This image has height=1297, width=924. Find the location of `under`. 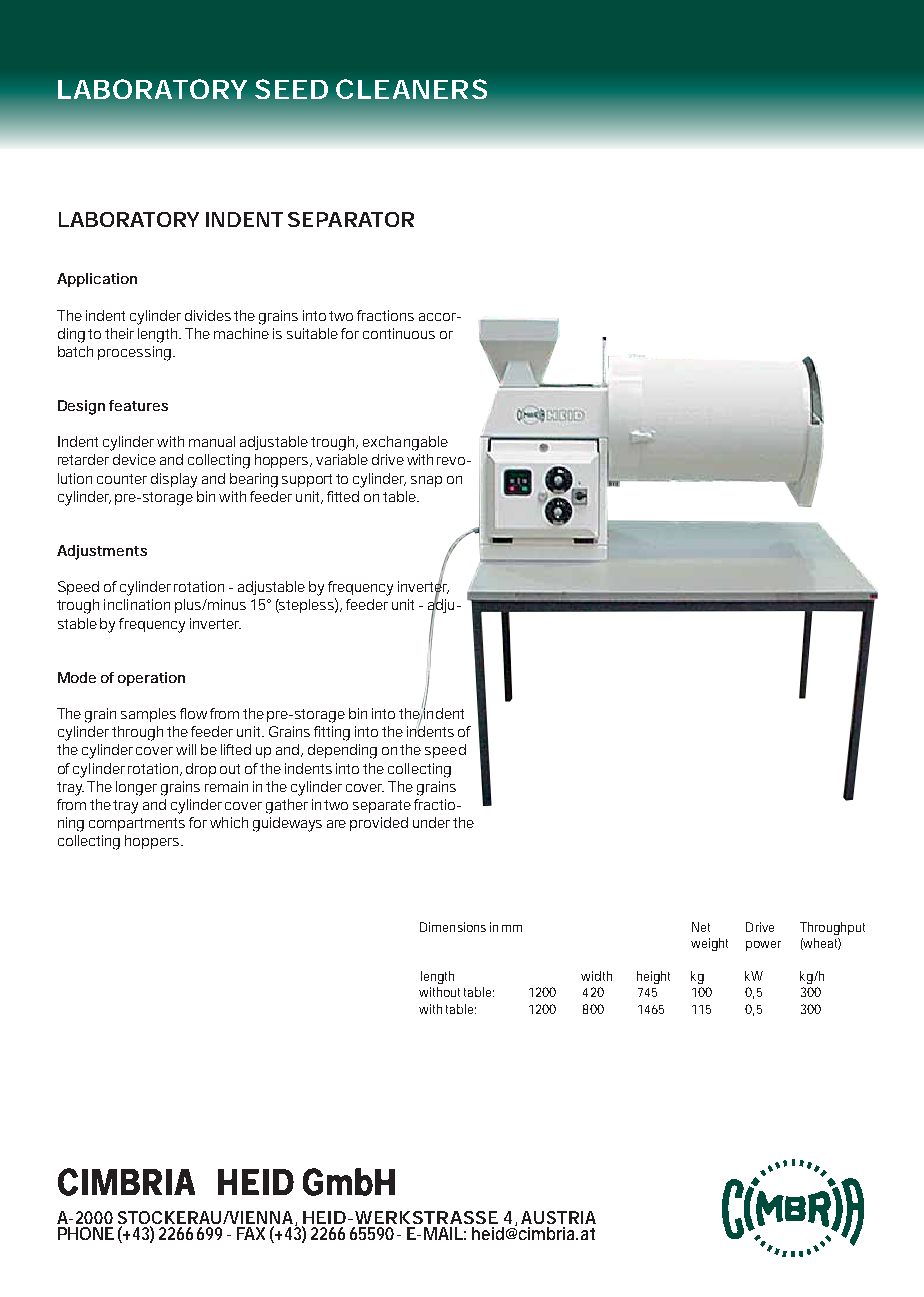

under is located at coordinates (431, 822).
